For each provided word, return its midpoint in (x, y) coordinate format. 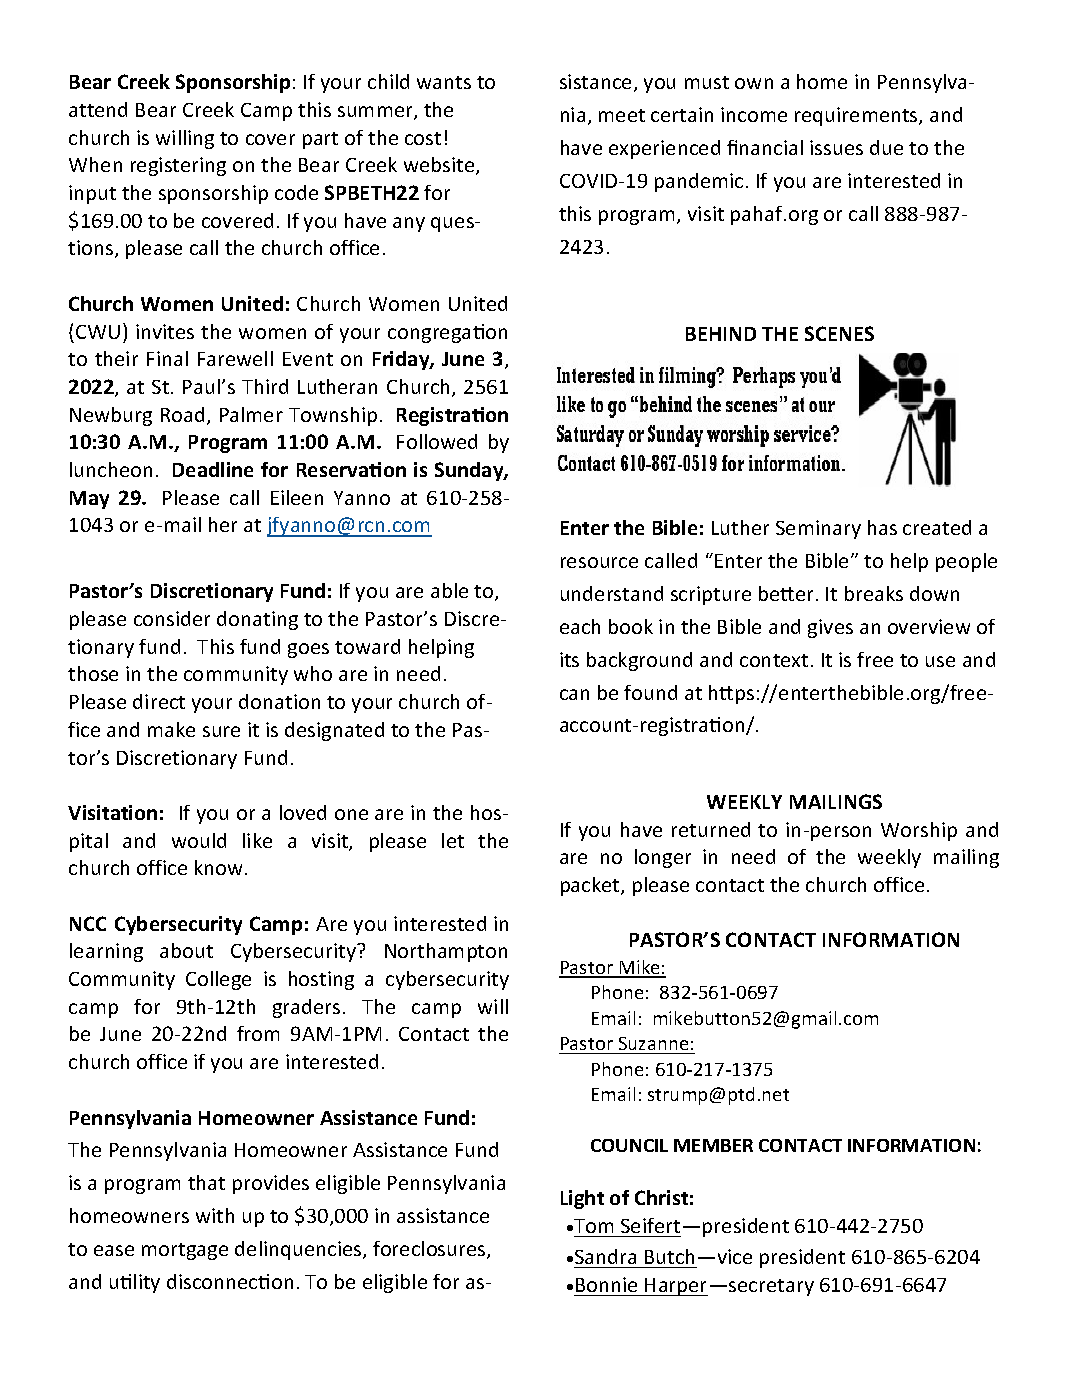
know (220, 867)
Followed (437, 441)
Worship (919, 831)
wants (444, 82)
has (882, 527)
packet (591, 886)
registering (178, 166)
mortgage (185, 1251)
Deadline (213, 469)
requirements (857, 116)
